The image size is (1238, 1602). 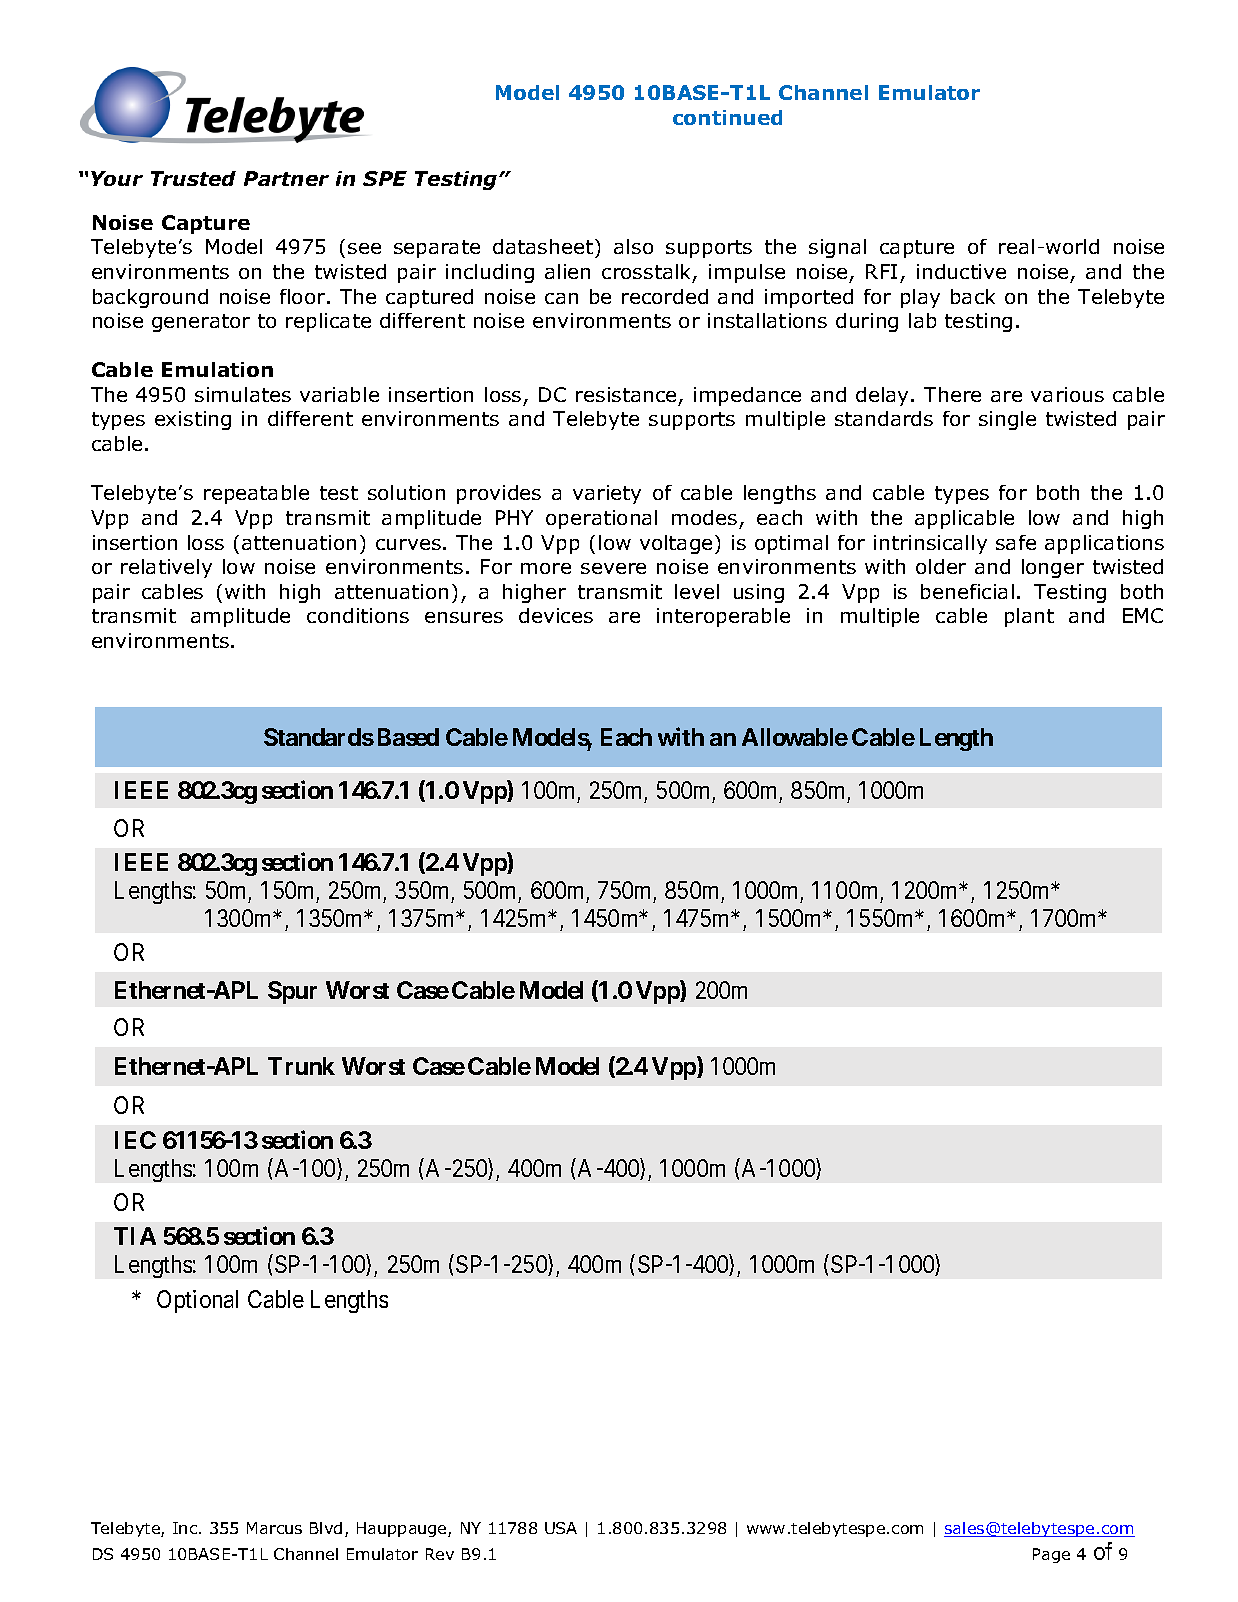 I want to click on continued, so click(x=727, y=117).
